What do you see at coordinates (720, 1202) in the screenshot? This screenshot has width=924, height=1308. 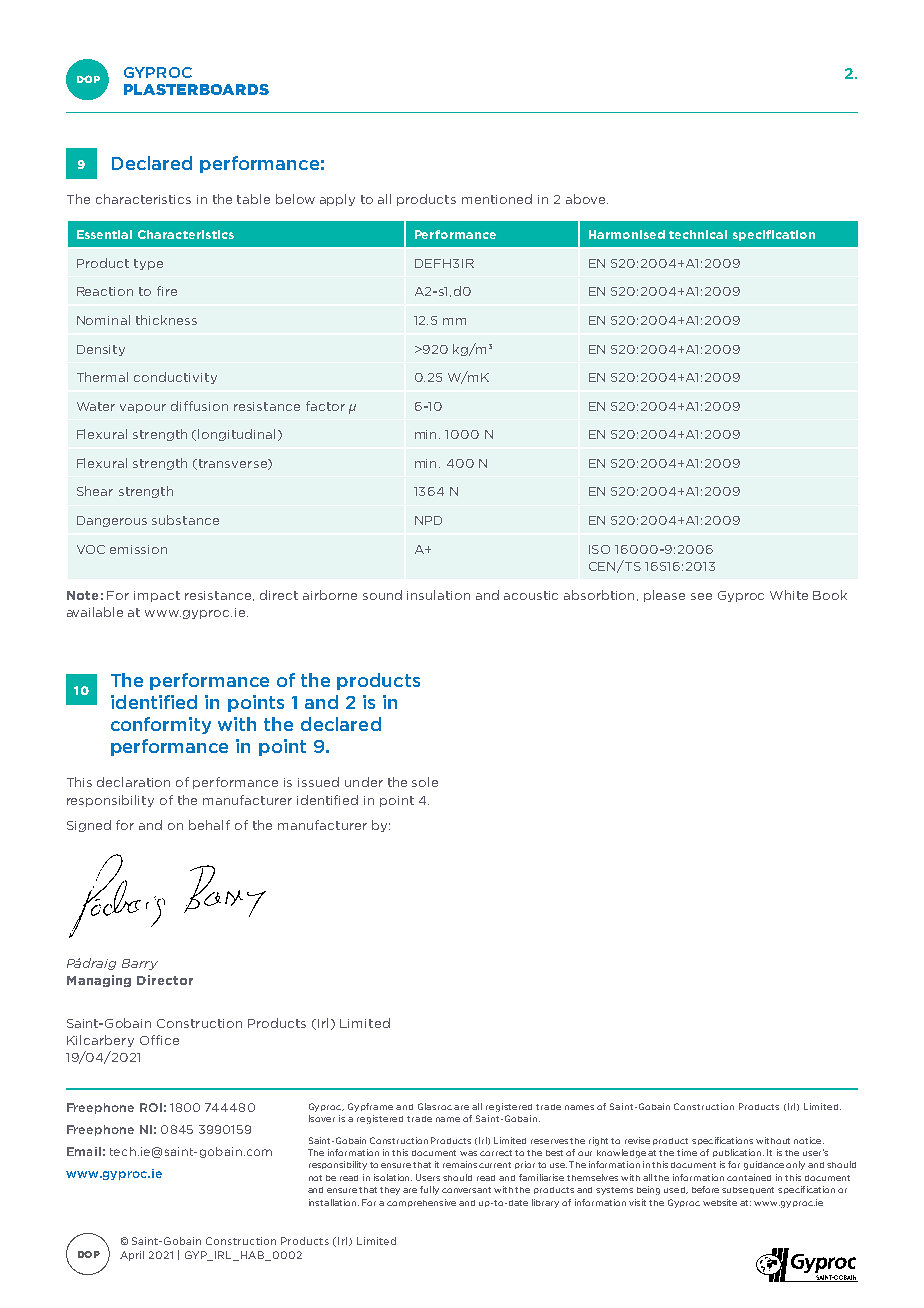 I see `website` at bounding box center [720, 1202].
